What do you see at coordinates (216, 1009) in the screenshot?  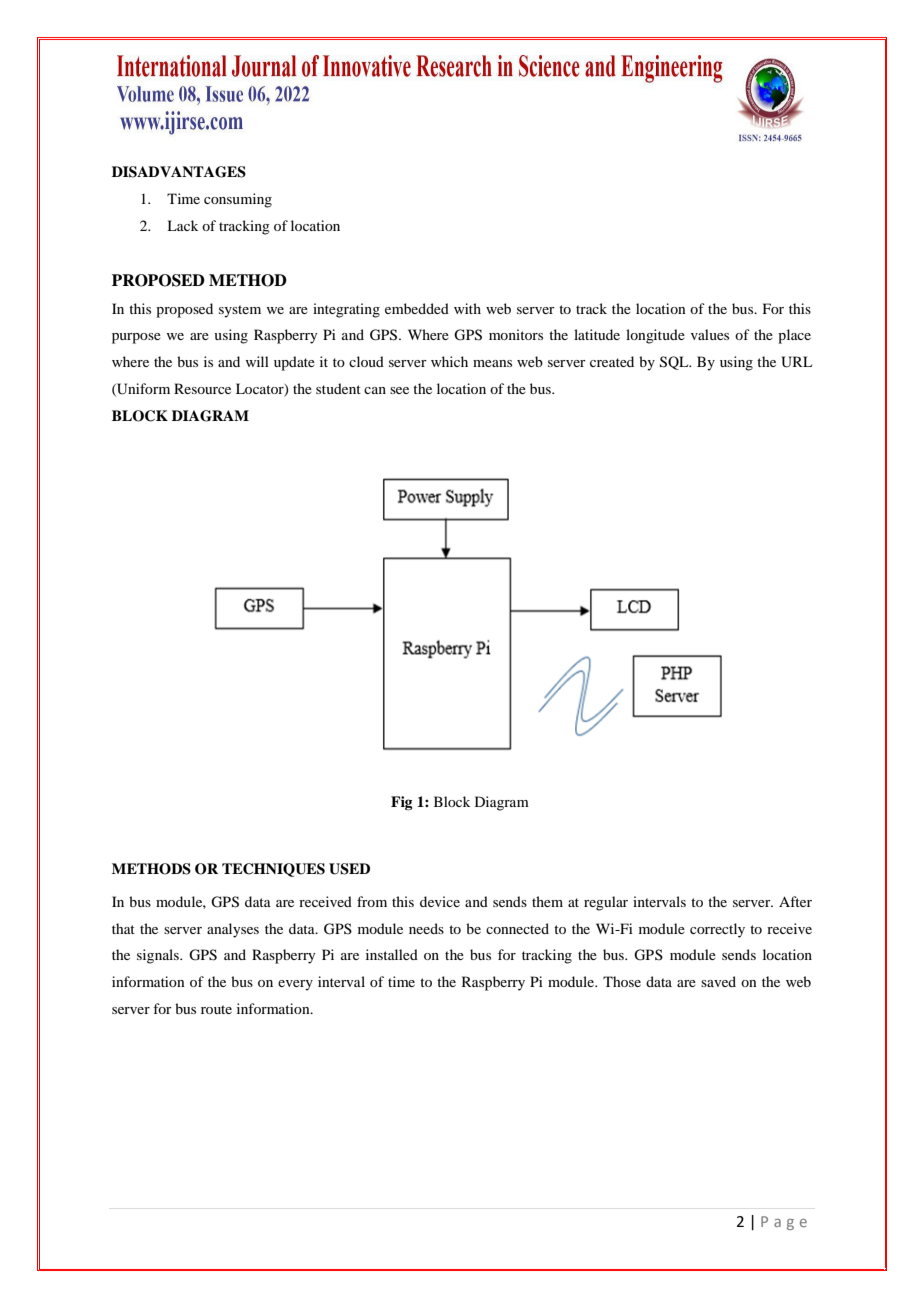 I see `route` at bounding box center [216, 1009].
